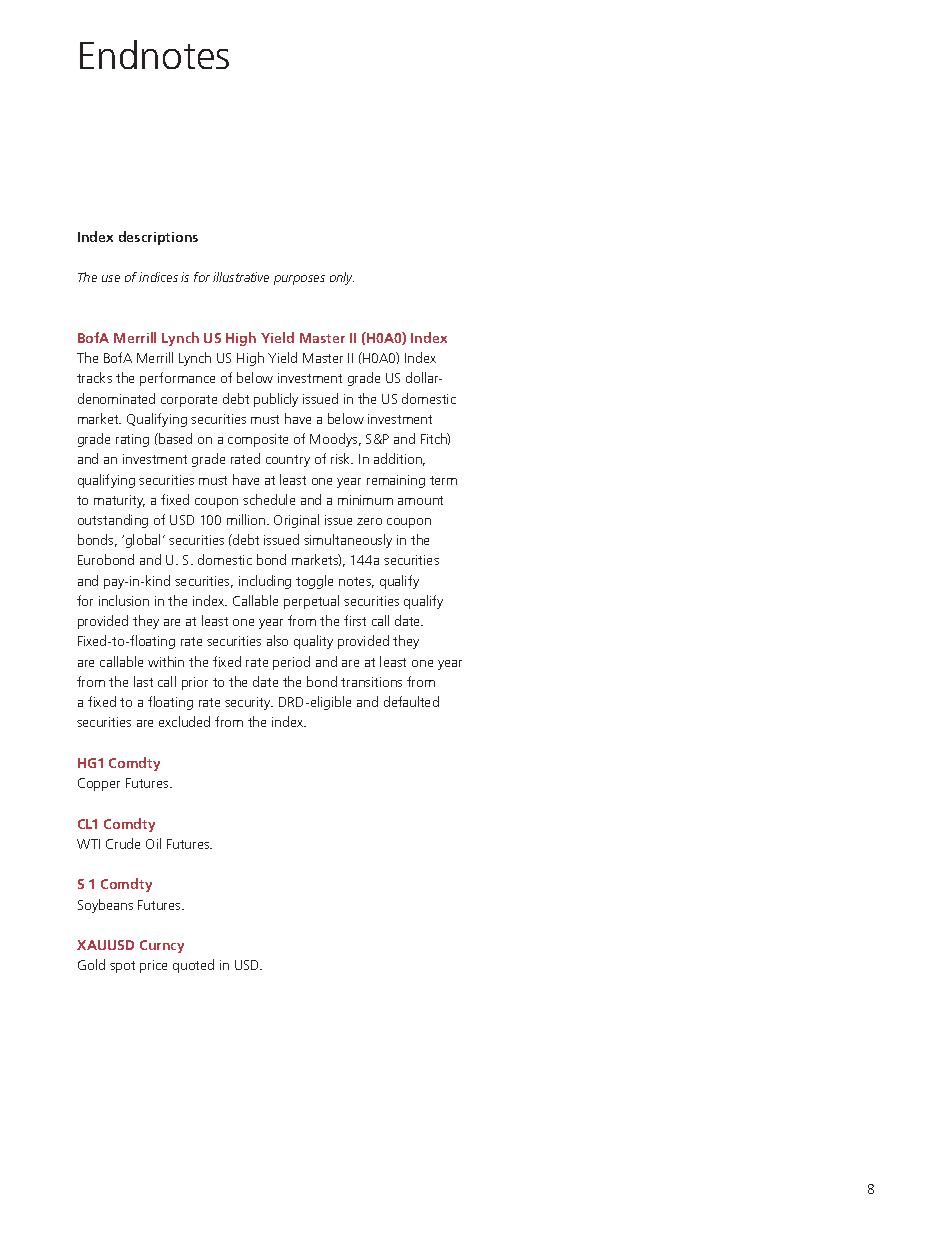 This screenshot has width=952, height=1233. I want to click on maturity, so click(119, 501).
